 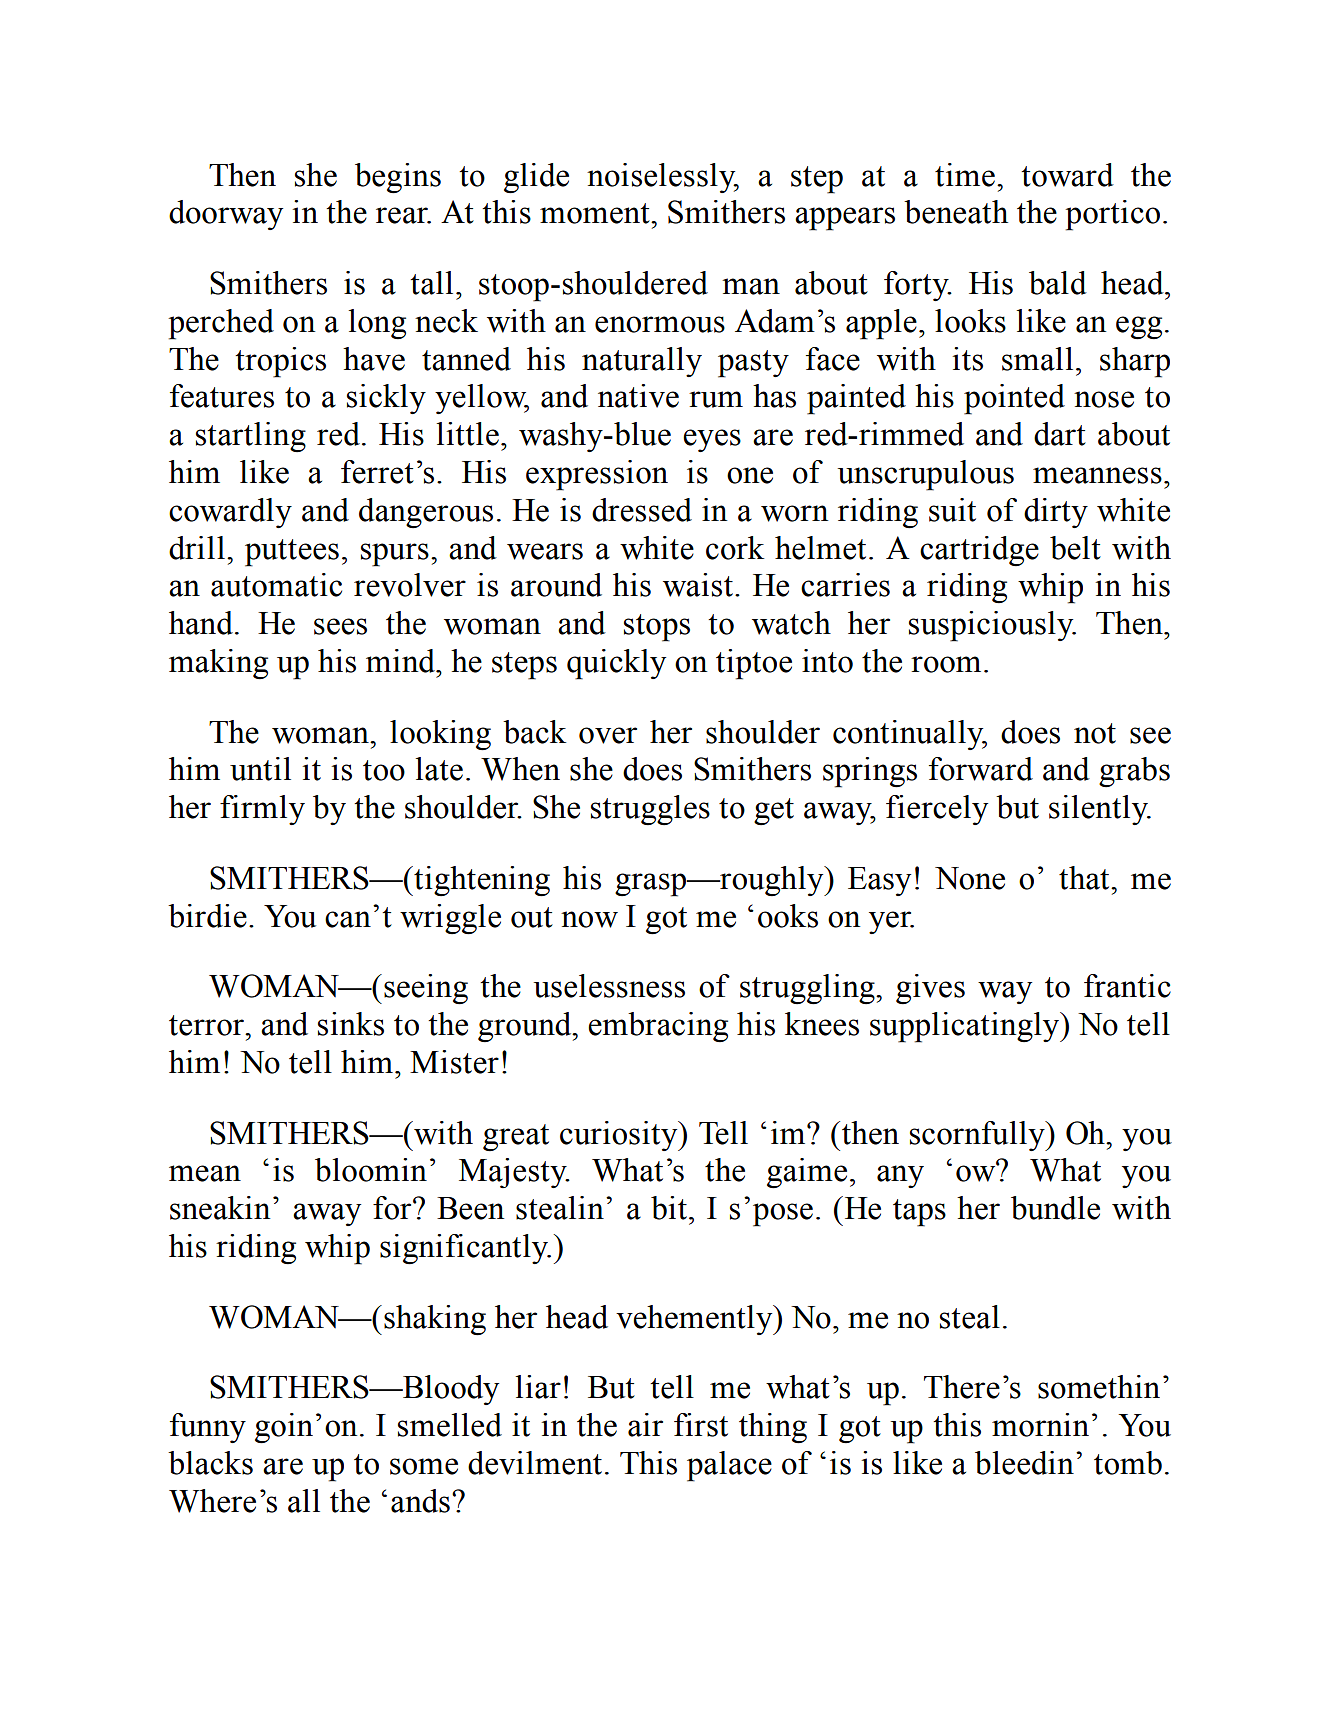 I want to click on embracing, so click(x=658, y=1027).
